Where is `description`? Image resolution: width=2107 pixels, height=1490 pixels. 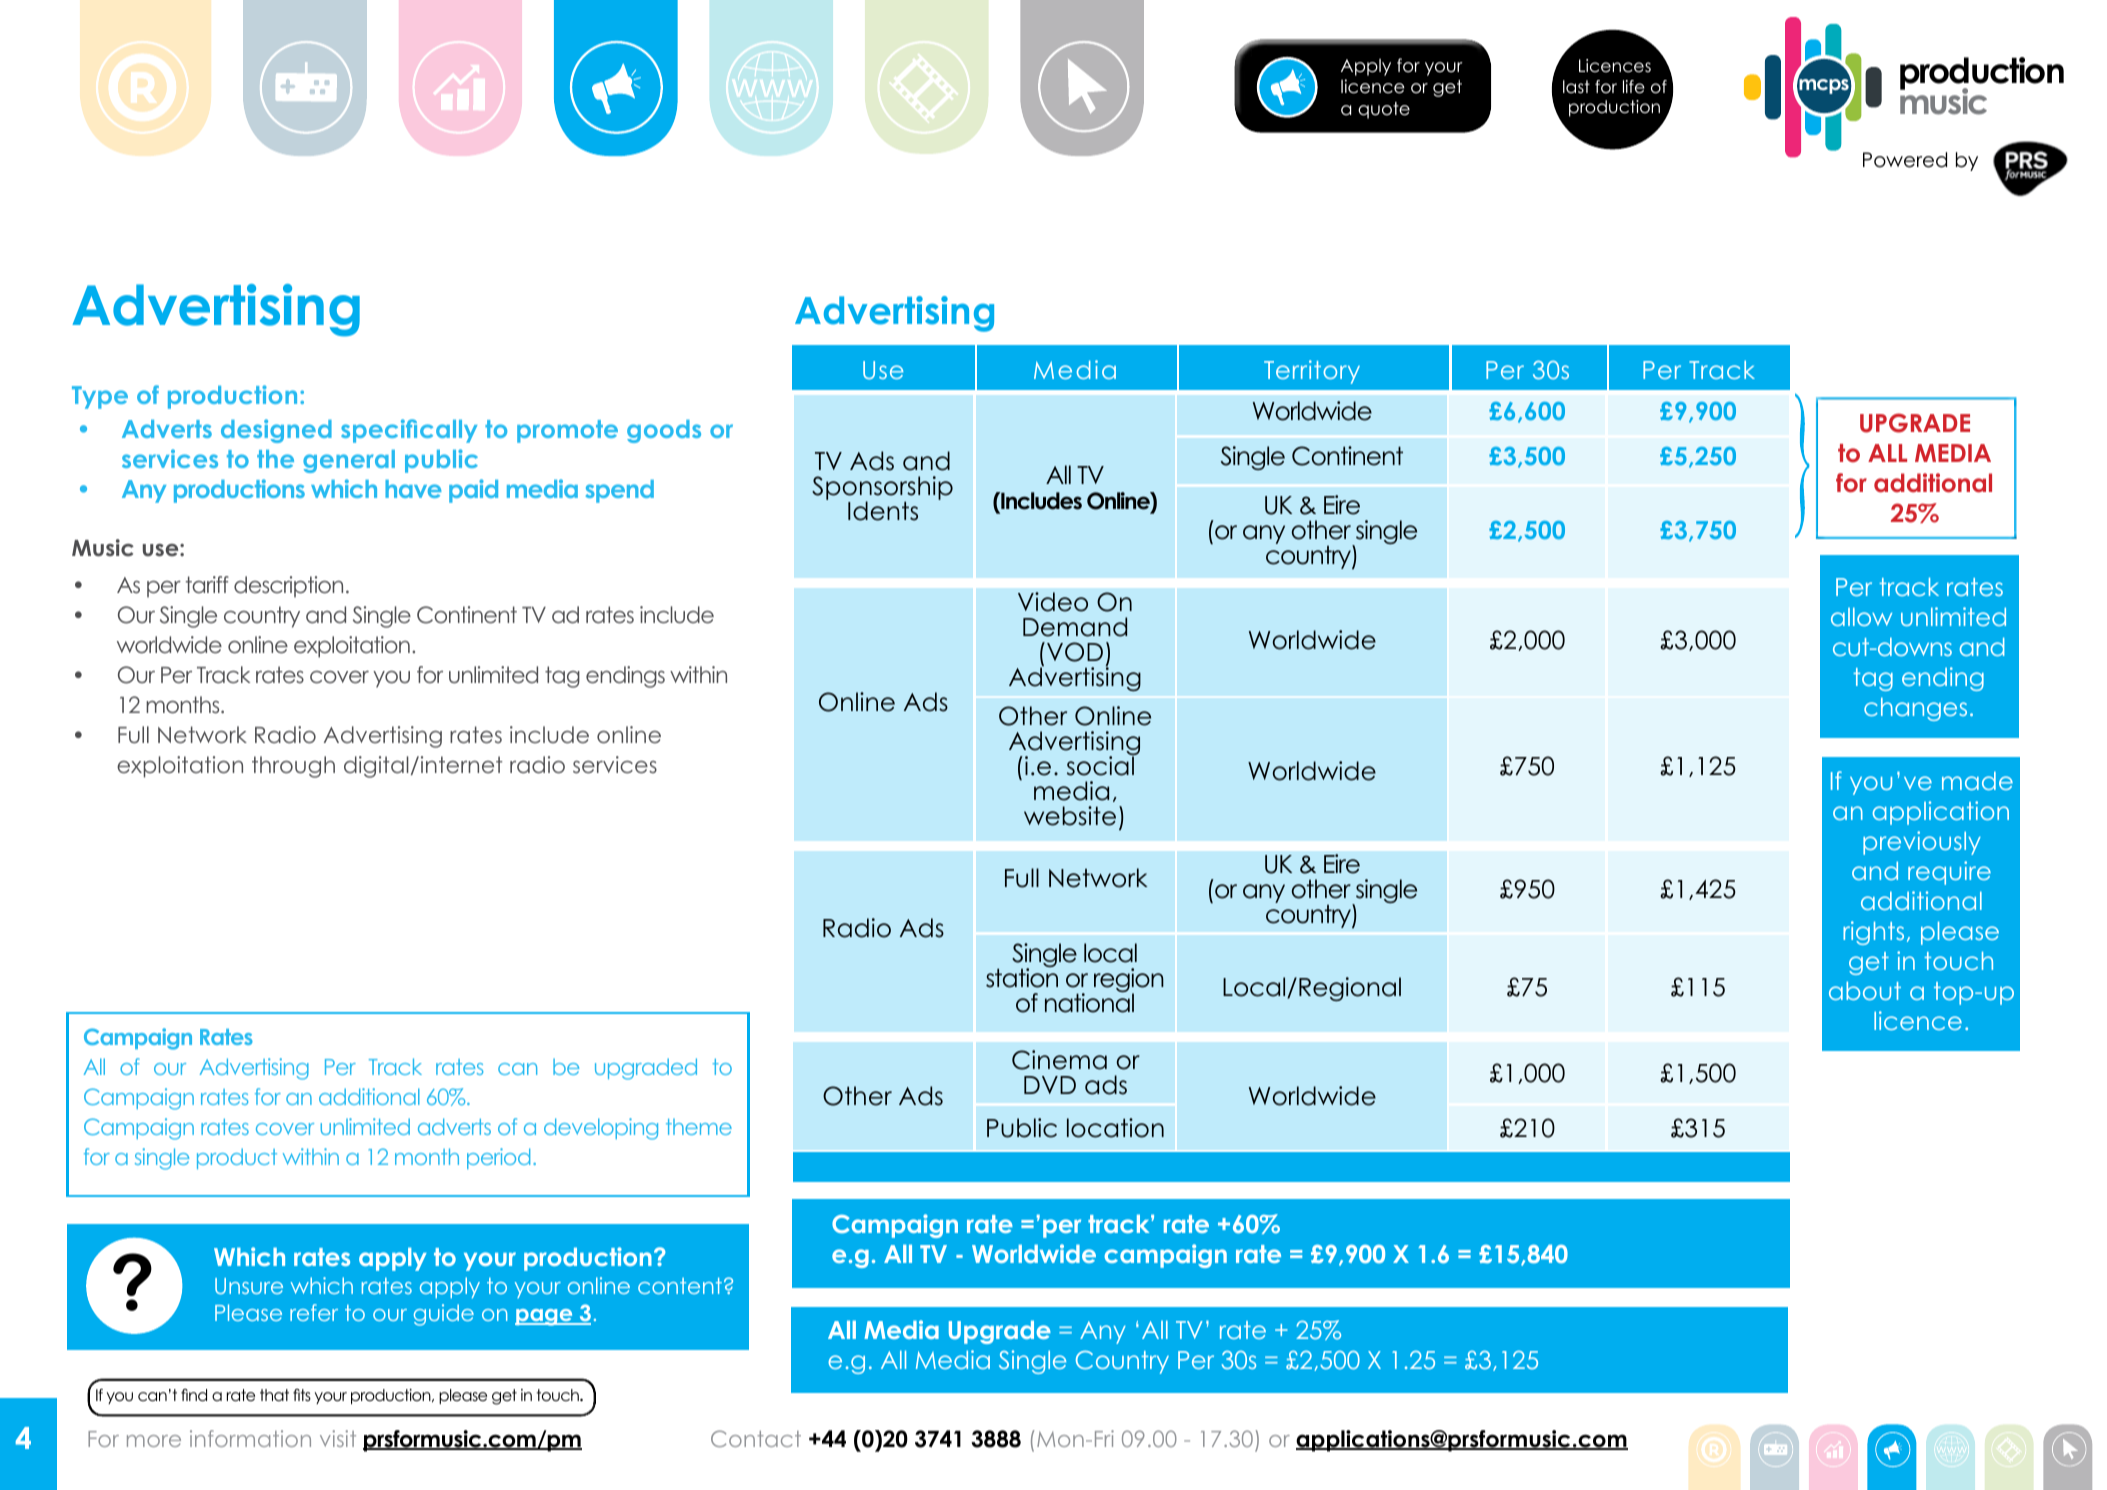 description is located at coordinates (288, 587).
